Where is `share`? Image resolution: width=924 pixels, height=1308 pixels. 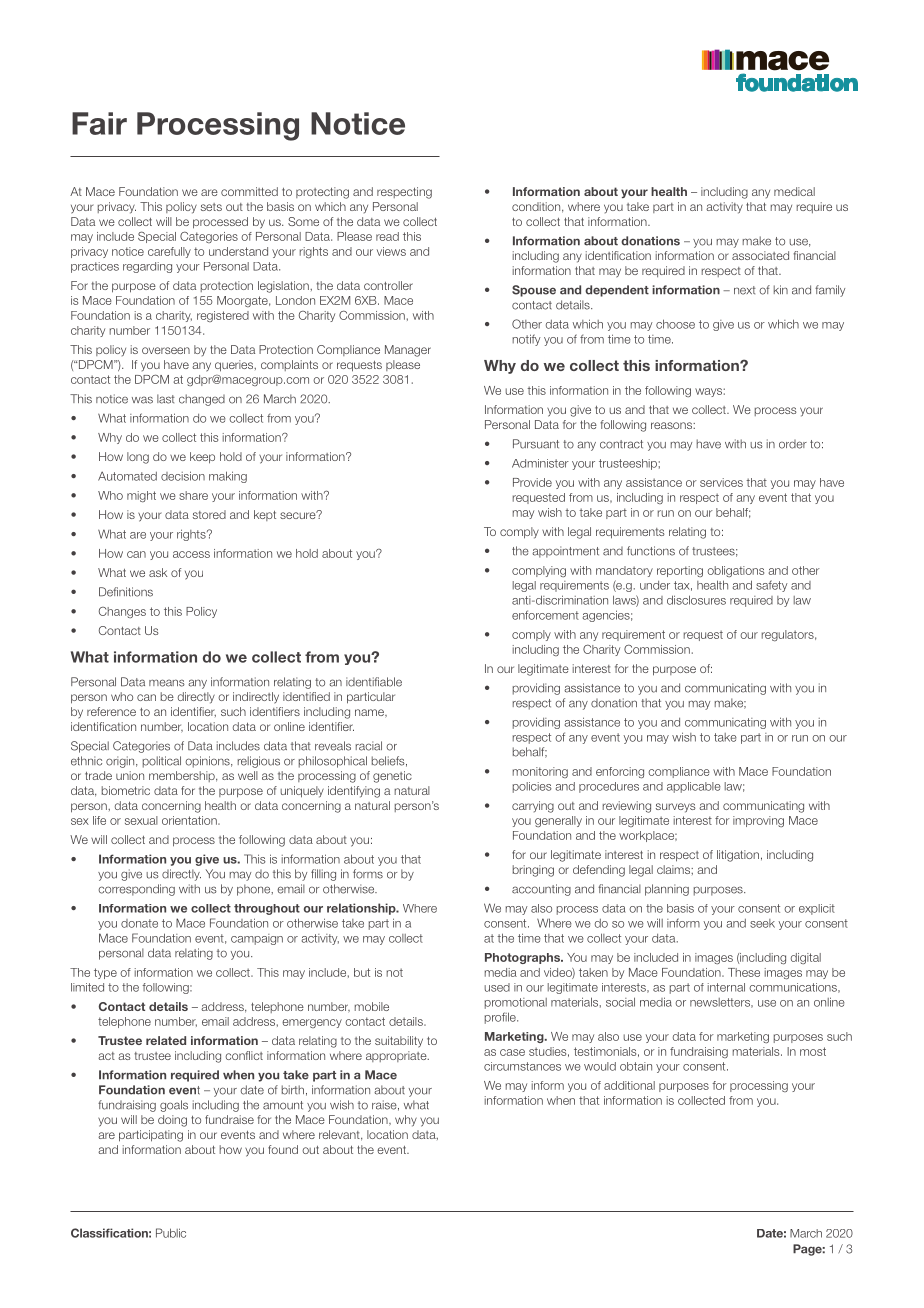
share is located at coordinates (193, 495).
